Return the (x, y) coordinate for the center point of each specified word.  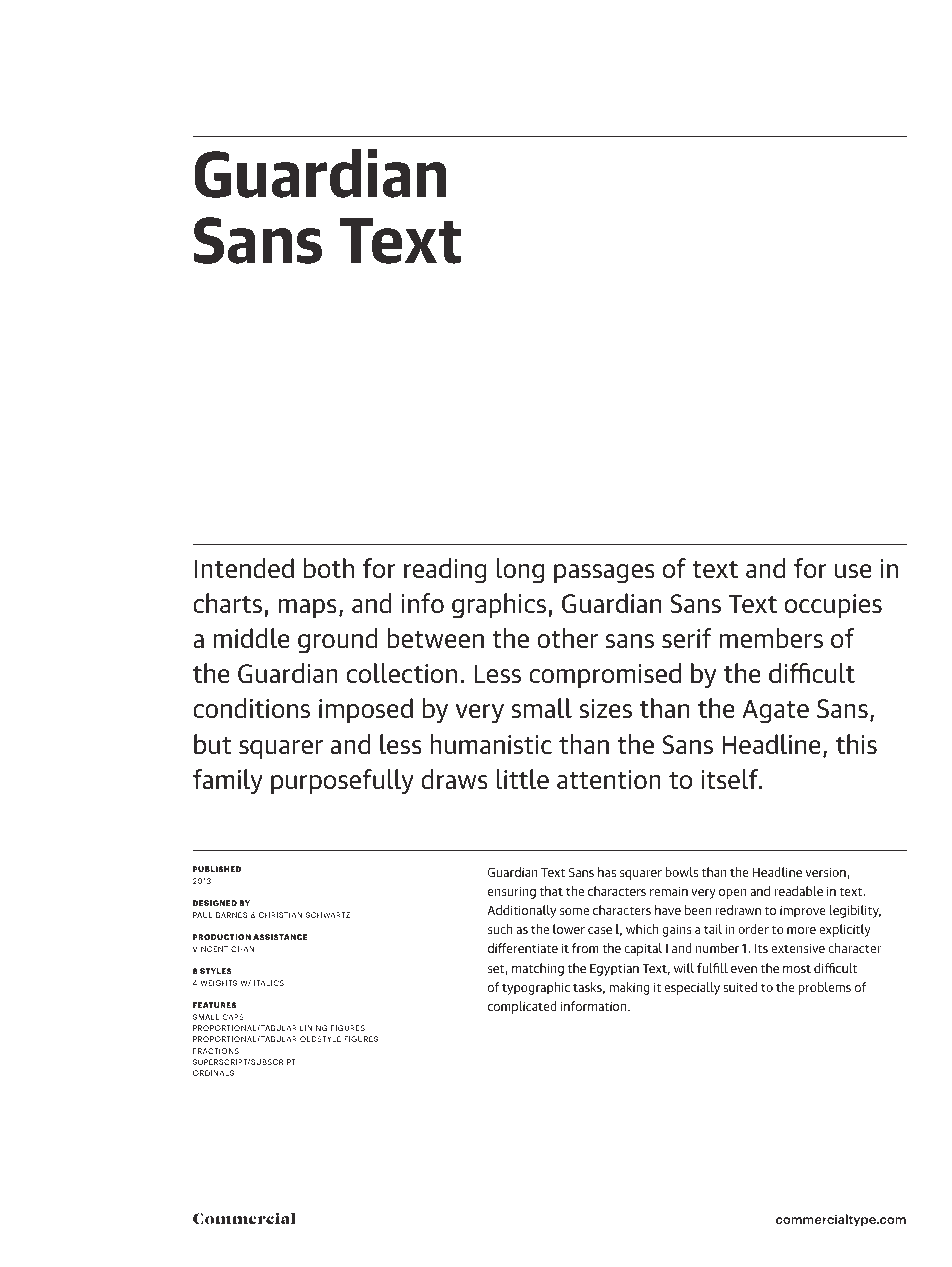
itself (731, 779)
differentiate (523, 948)
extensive (798, 948)
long (520, 571)
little (522, 779)
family (228, 782)
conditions (251, 708)
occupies (833, 606)
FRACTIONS (216, 1051)
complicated (522, 1007)
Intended (244, 568)
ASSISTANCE (280, 937)
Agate (775, 711)
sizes (605, 709)
